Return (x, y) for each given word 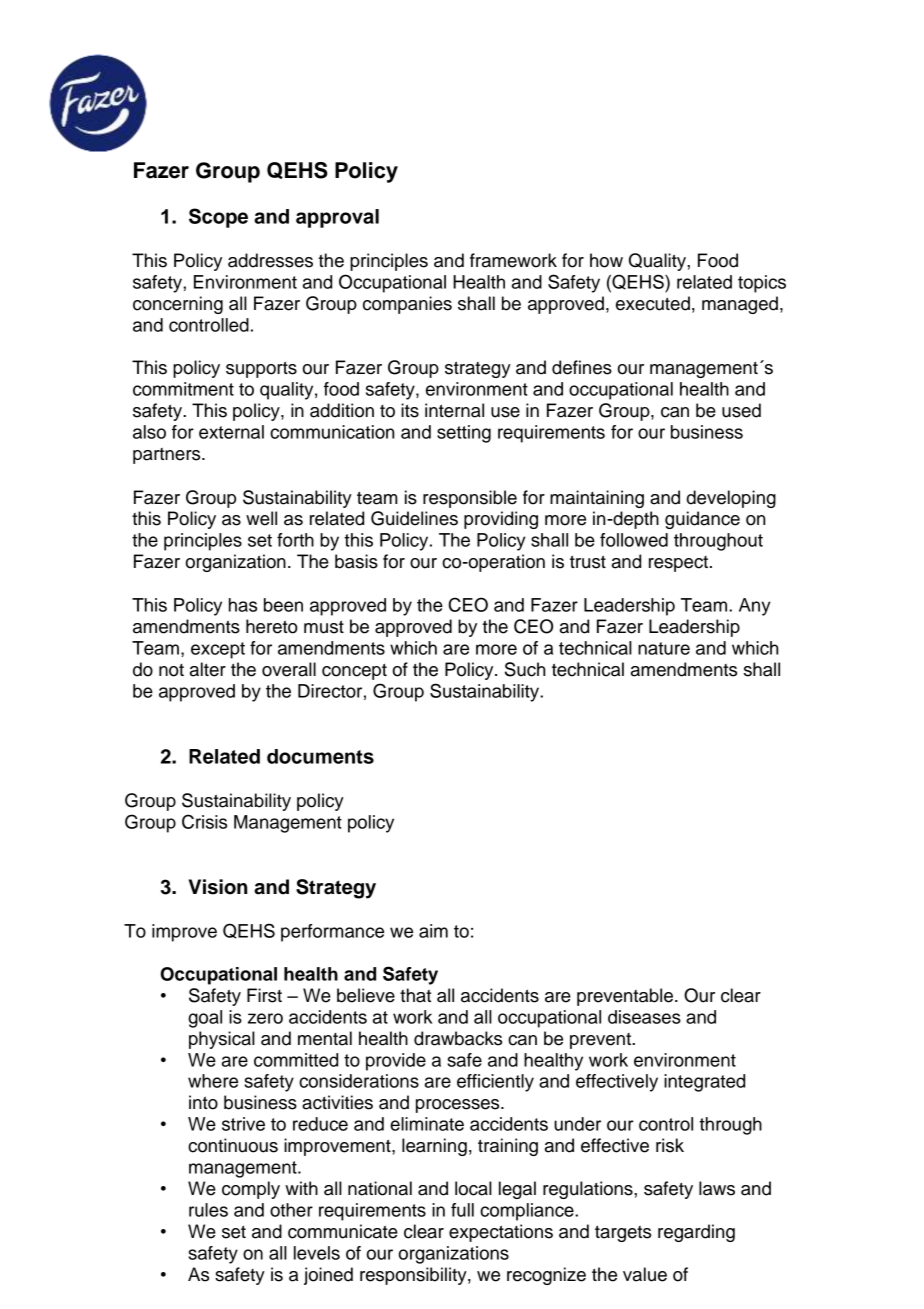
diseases (644, 1017)
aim (433, 931)
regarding (696, 1233)
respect (678, 564)
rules (208, 1210)
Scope (218, 218)
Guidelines (414, 518)
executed (653, 303)
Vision (218, 887)
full (462, 1210)
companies (407, 305)
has (243, 605)
